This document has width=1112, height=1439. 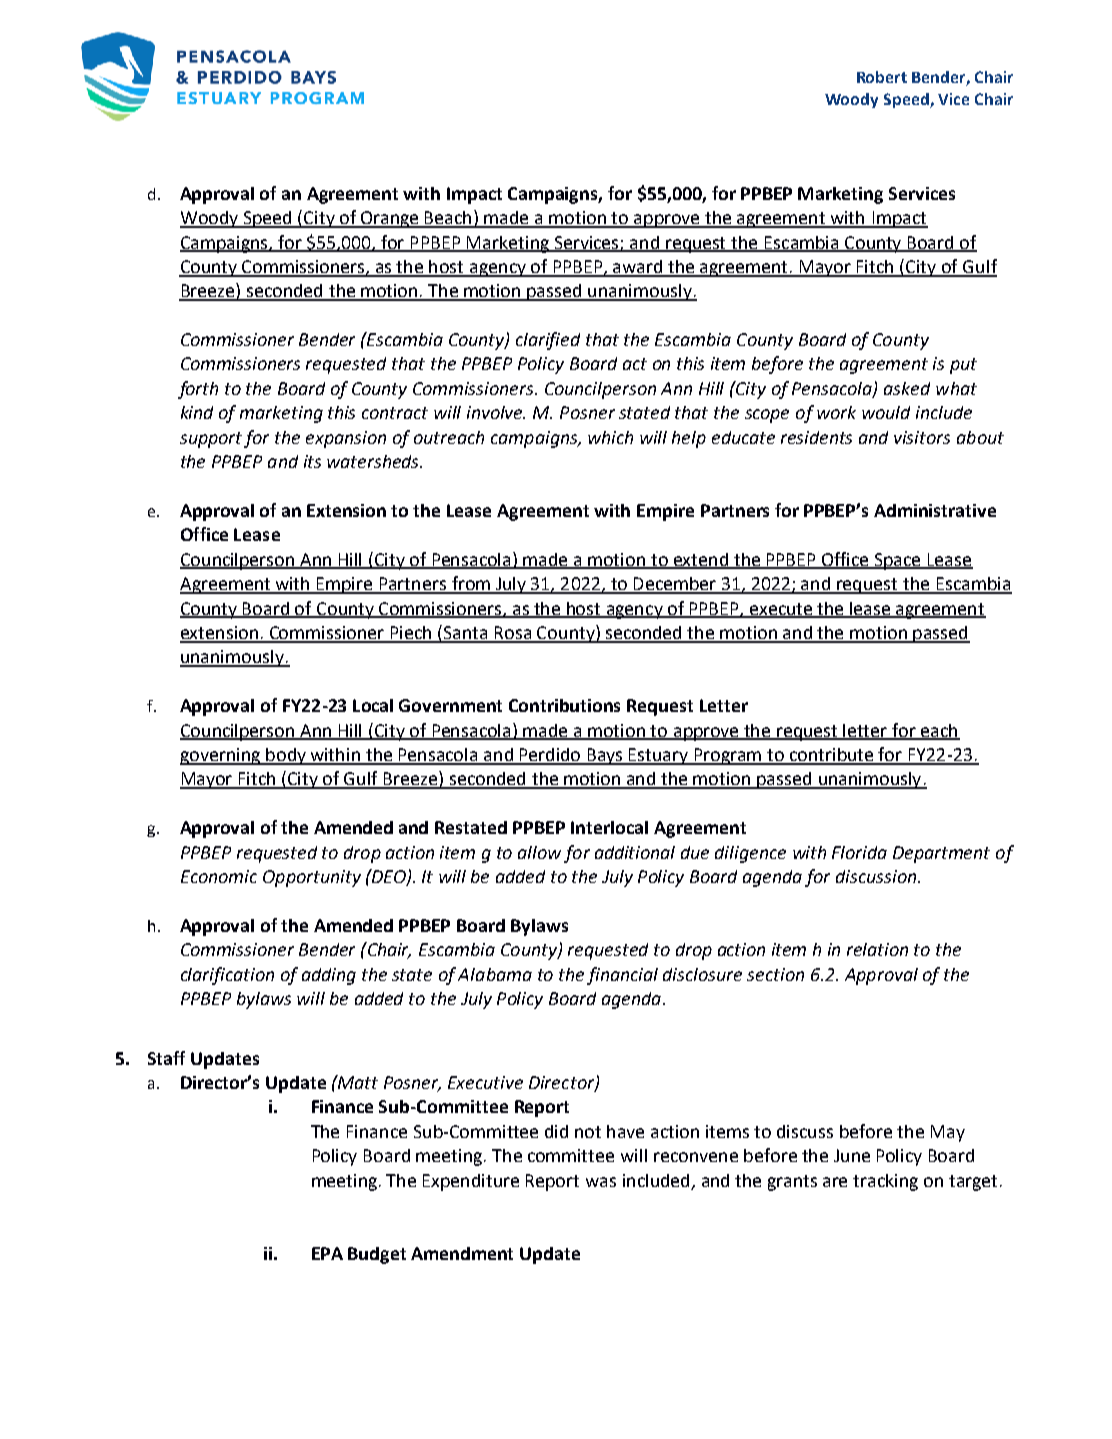 What do you see at coordinates (198, 390) in the document?
I see `forth` at bounding box center [198, 390].
